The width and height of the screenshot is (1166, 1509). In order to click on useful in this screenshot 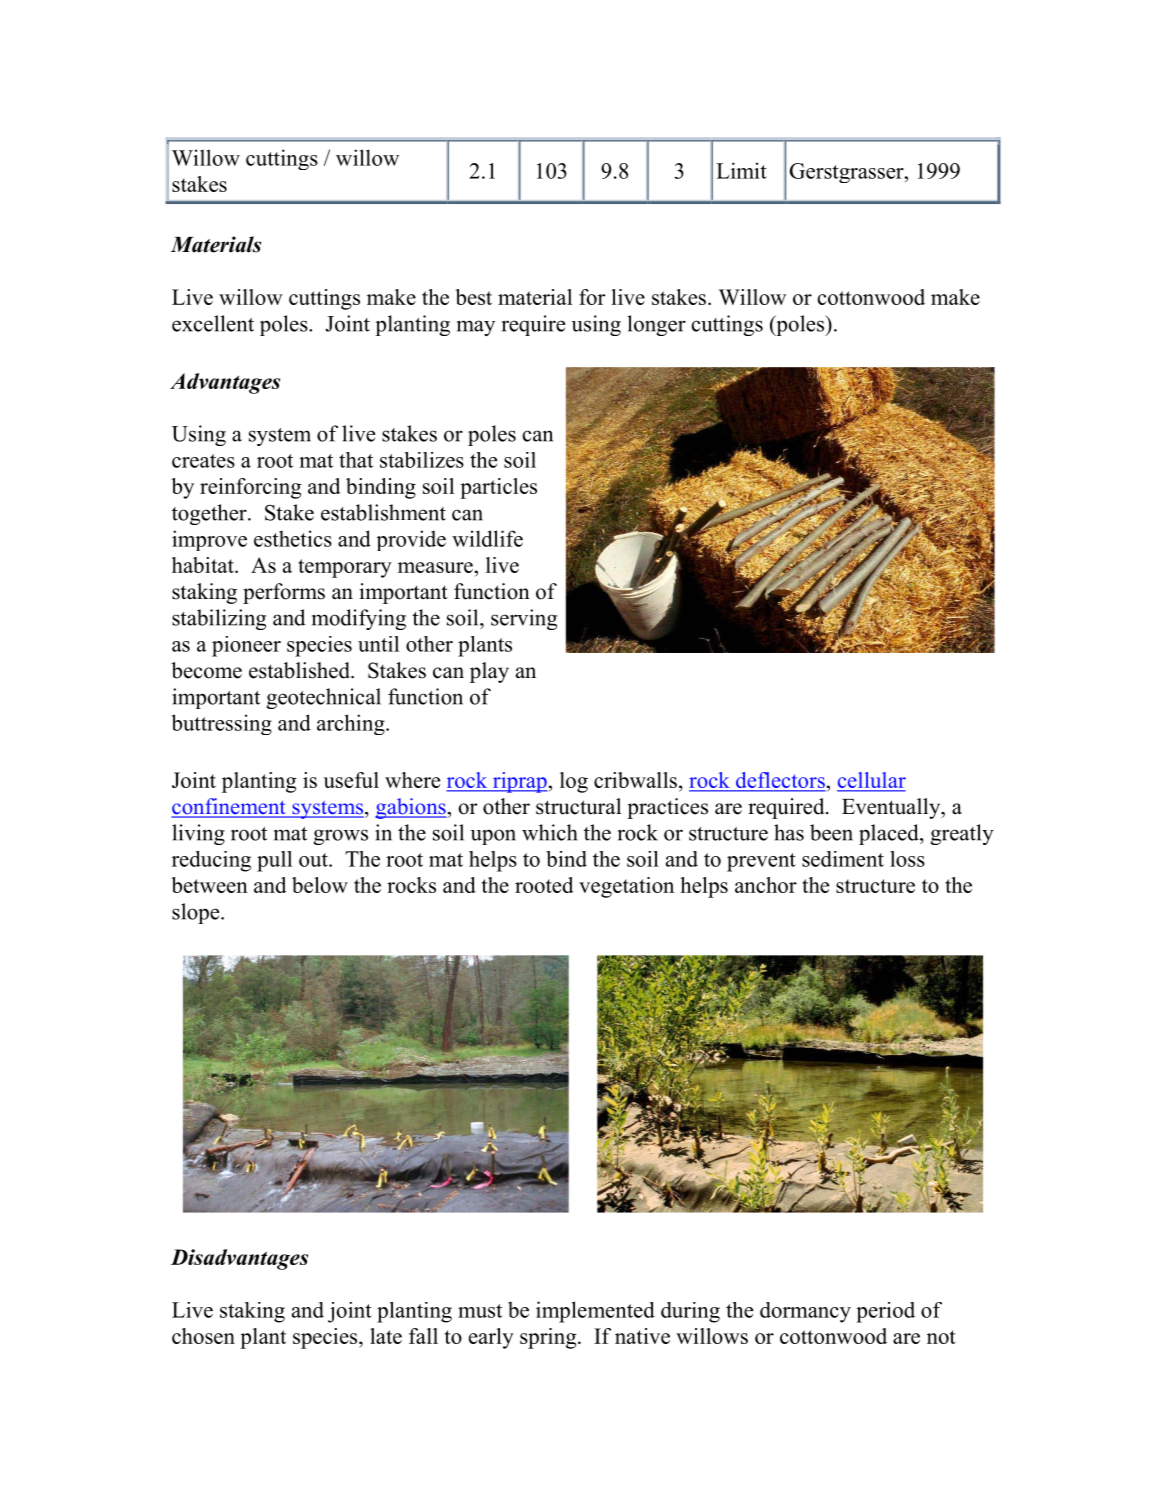, I will do `click(351, 780)`.
